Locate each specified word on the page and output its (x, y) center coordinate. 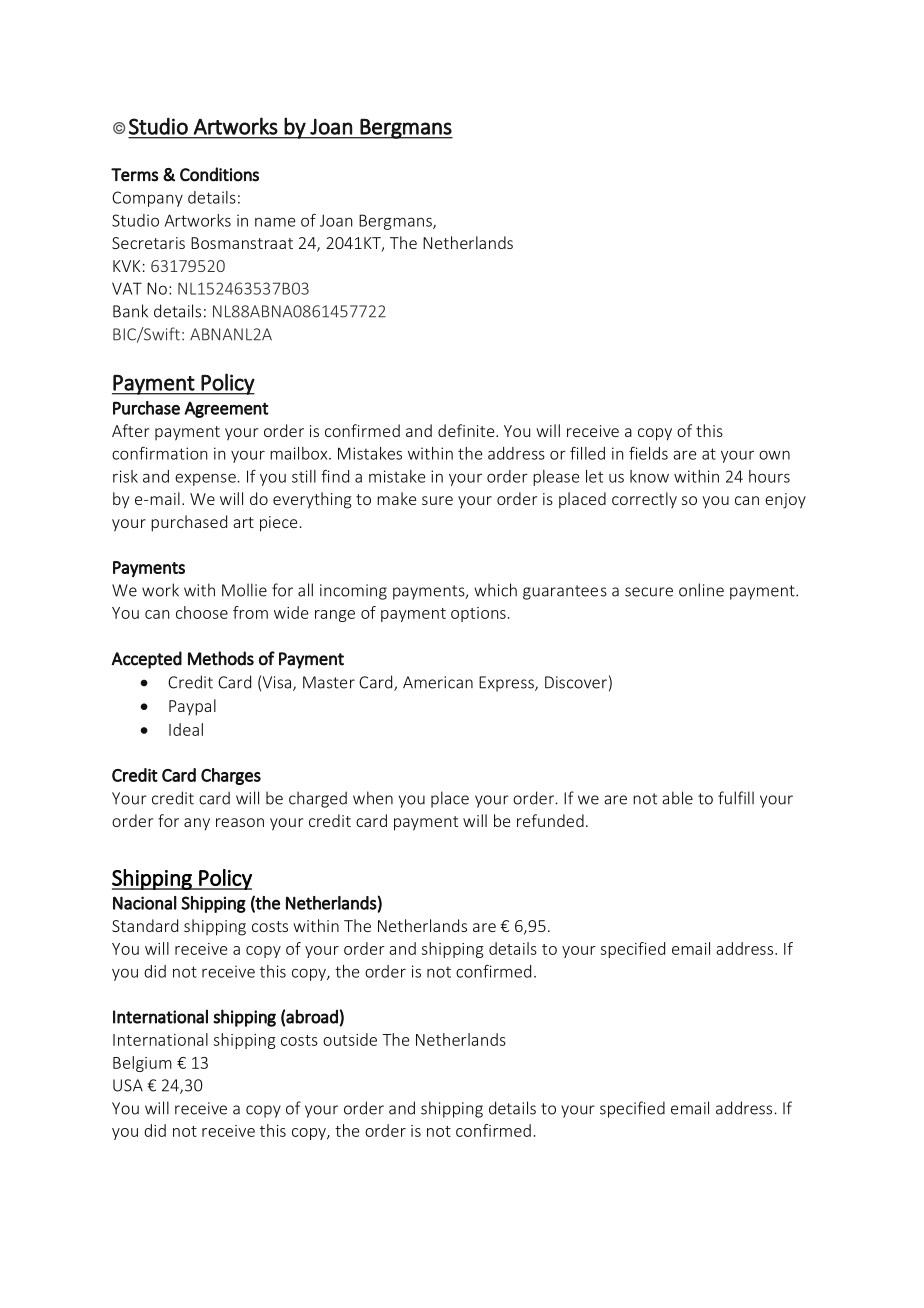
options (478, 614)
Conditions (219, 174)
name (275, 222)
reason (240, 822)
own (774, 455)
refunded (550, 820)
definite (467, 430)
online (701, 590)
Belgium (142, 1064)
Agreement (226, 410)
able (677, 798)
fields (648, 453)
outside (350, 1039)
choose (202, 612)
